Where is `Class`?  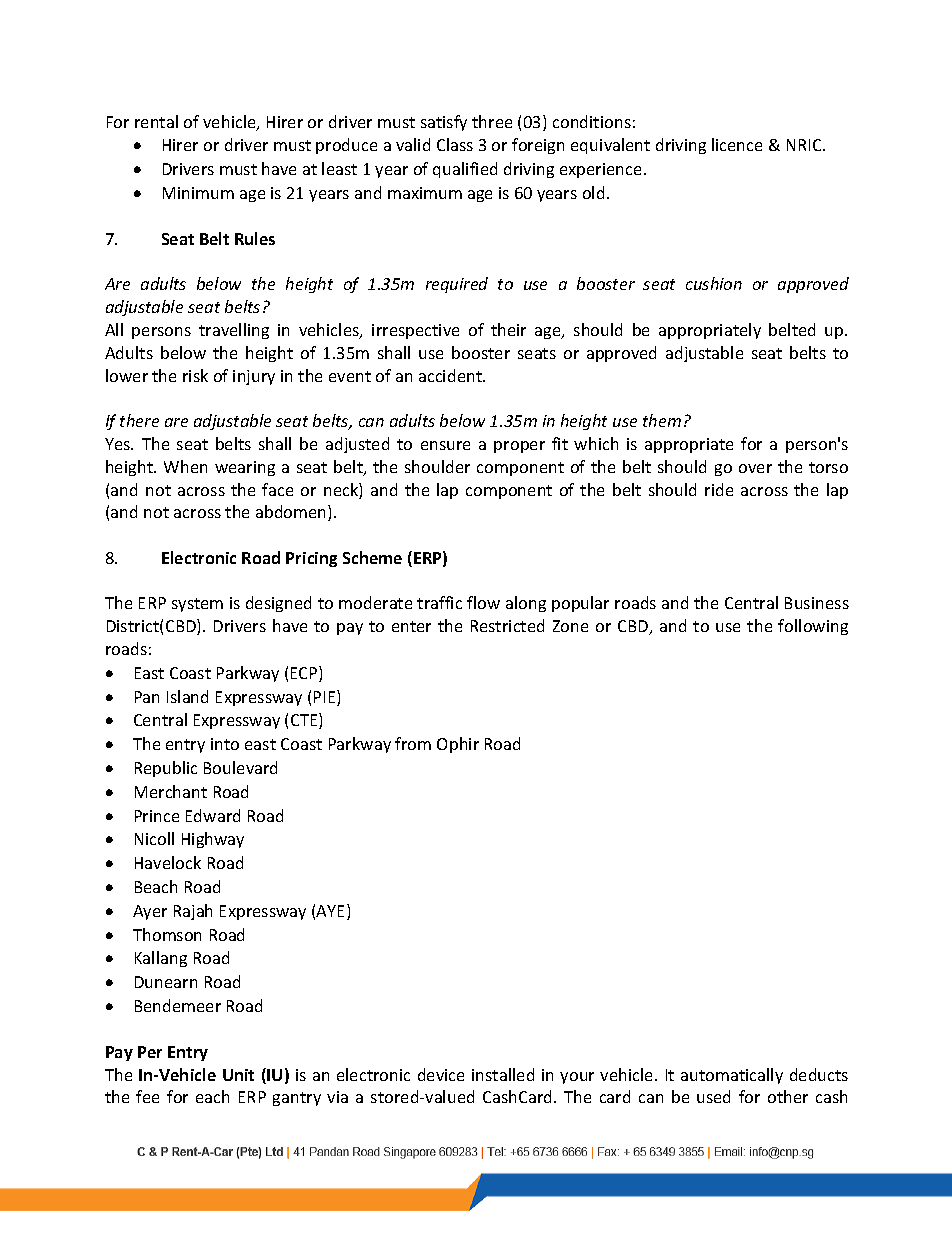 Class is located at coordinates (455, 144).
